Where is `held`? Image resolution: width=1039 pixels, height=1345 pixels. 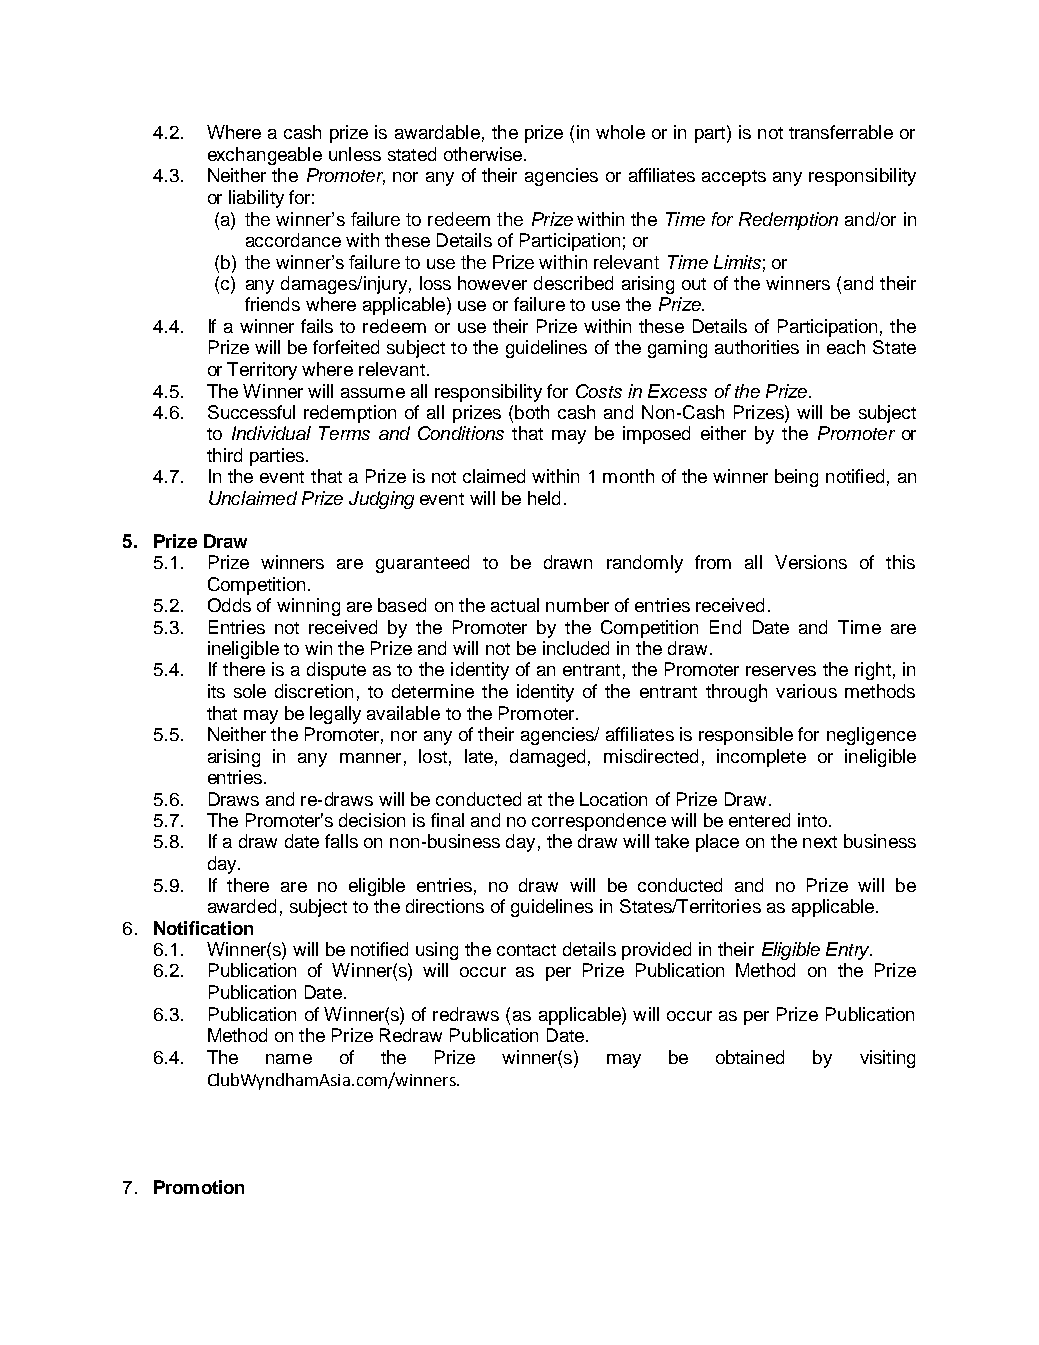 held is located at coordinates (544, 498).
